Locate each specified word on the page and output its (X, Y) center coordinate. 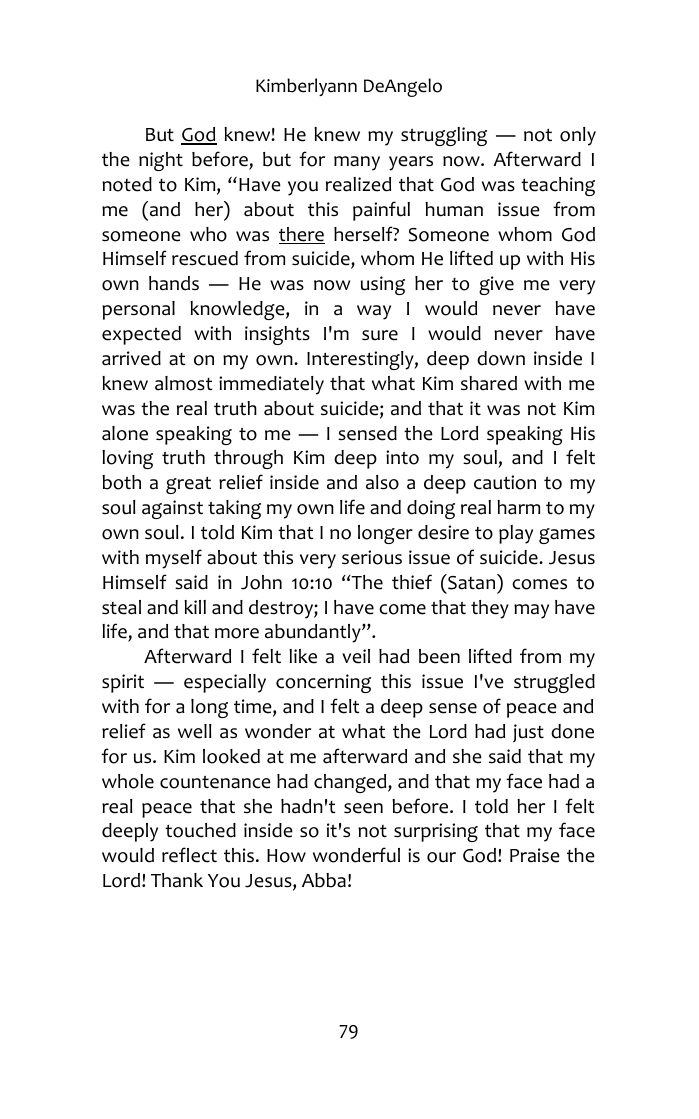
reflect (189, 855)
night (161, 161)
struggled (554, 683)
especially (225, 683)
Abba (324, 880)
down (501, 358)
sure (380, 335)
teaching (558, 186)
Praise (535, 855)
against (172, 509)
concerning (323, 683)
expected (141, 335)
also (382, 482)
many (357, 163)
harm (518, 507)
